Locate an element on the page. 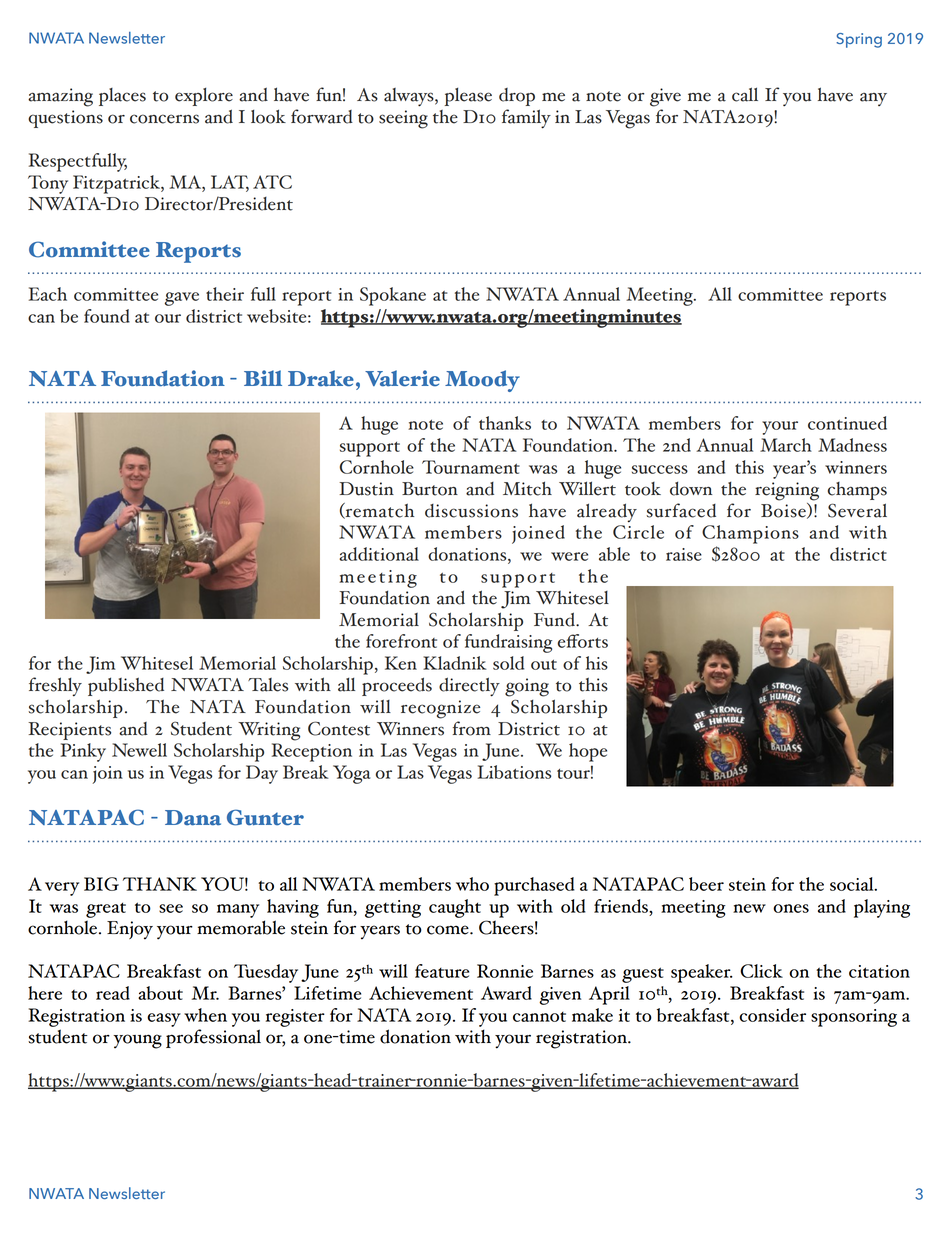  please is located at coordinates (468, 97).
